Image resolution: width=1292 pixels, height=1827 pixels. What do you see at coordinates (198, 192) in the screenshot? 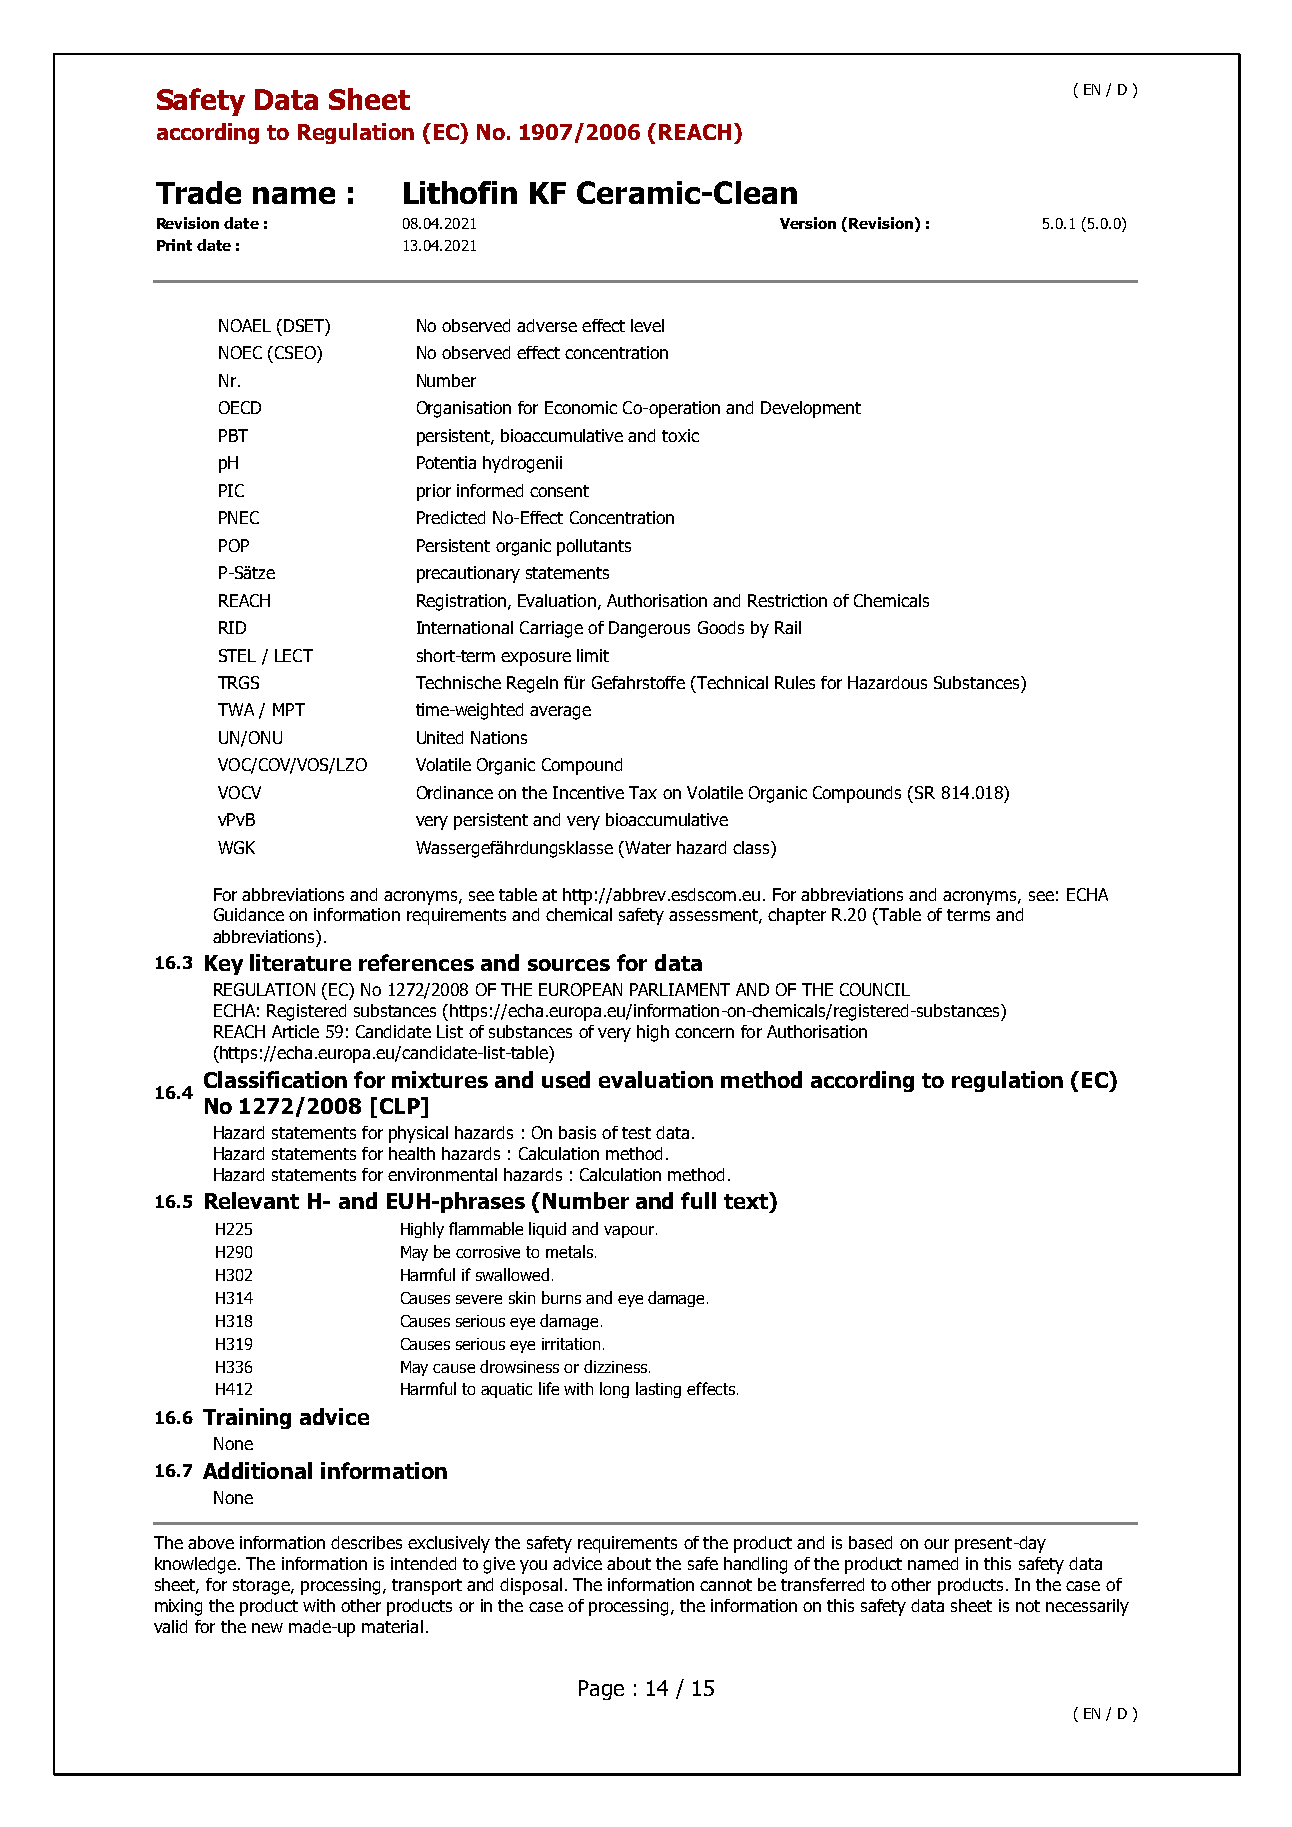
I see `Trade` at bounding box center [198, 192].
